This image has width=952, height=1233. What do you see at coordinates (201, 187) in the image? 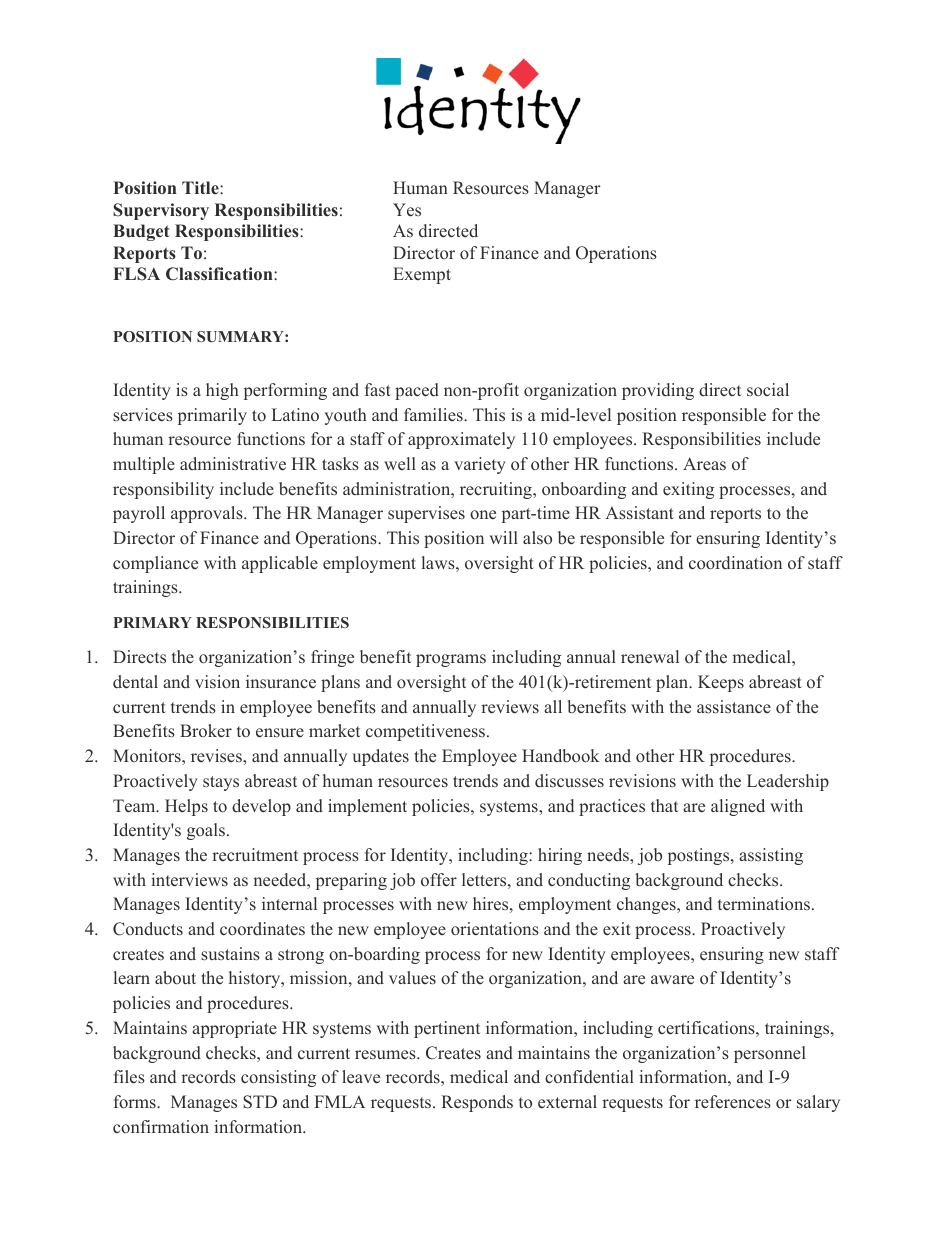
I see `Title` at bounding box center [201, 187].
